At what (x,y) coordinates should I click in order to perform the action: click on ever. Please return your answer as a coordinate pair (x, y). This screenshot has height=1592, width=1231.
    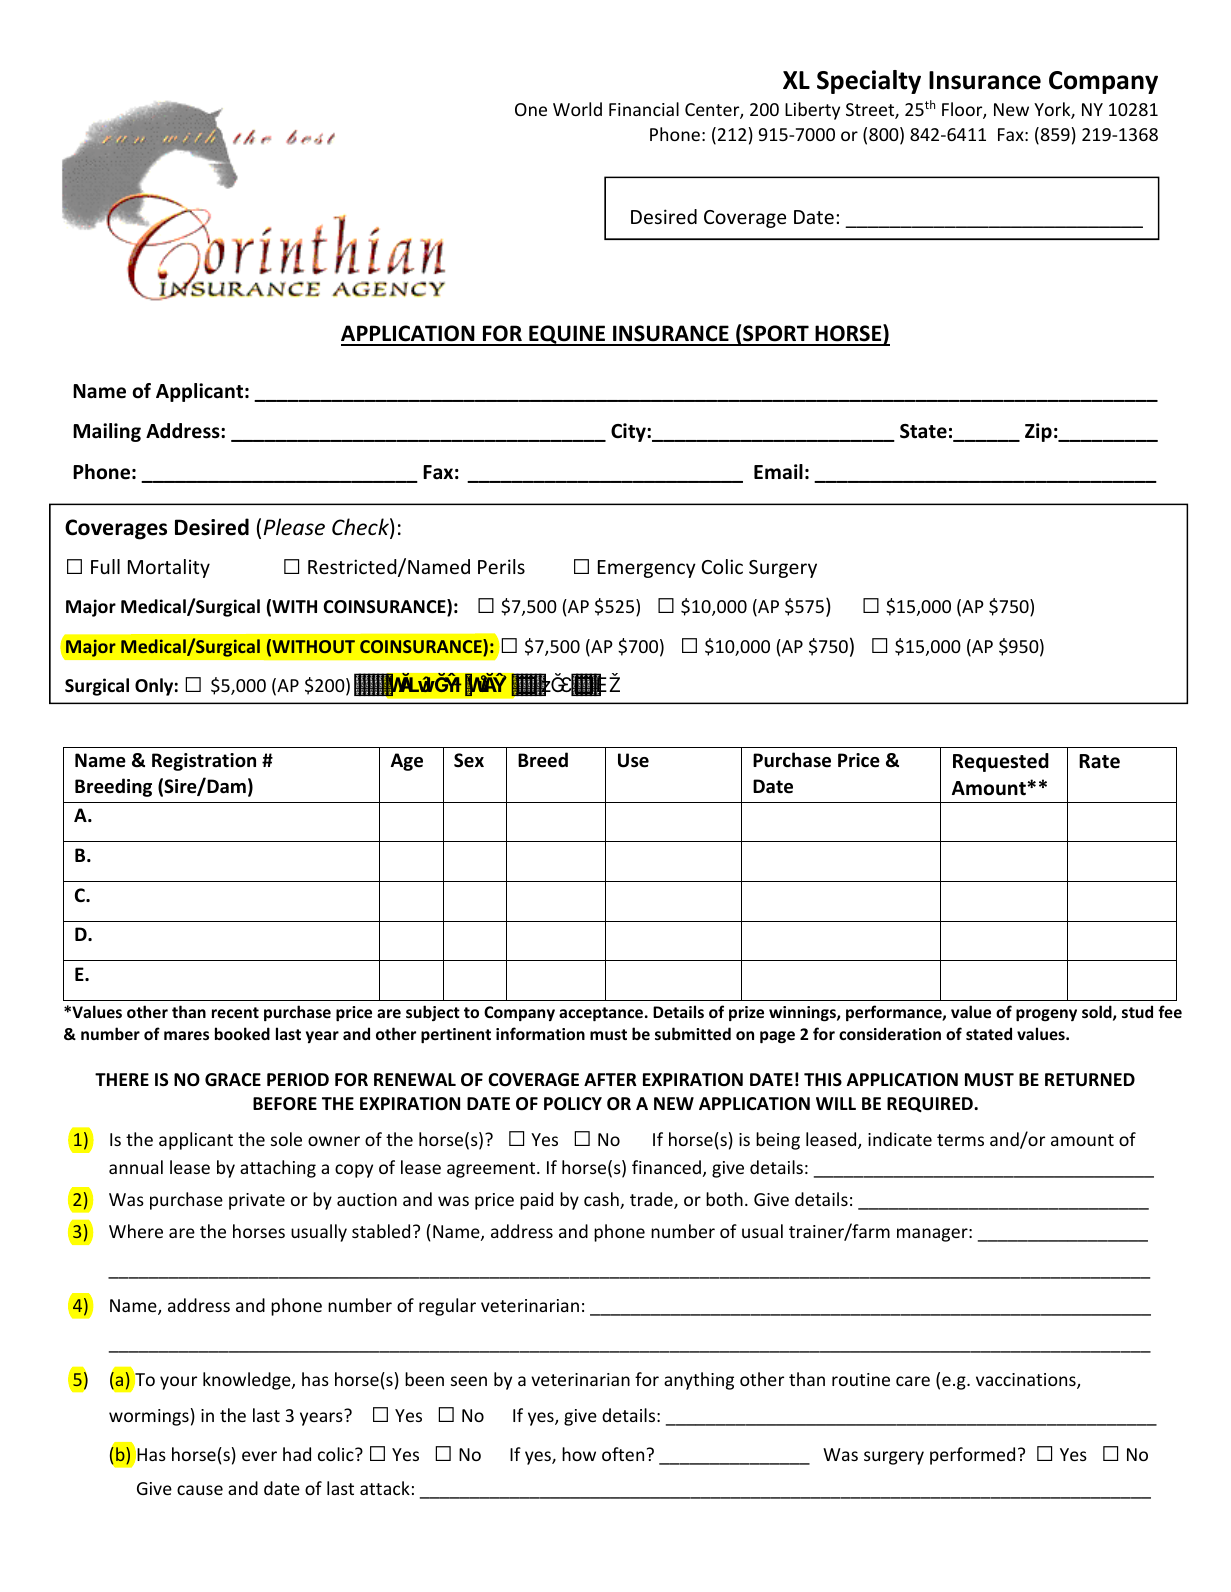
    Looking at the image, I should click on (259, 1456).
